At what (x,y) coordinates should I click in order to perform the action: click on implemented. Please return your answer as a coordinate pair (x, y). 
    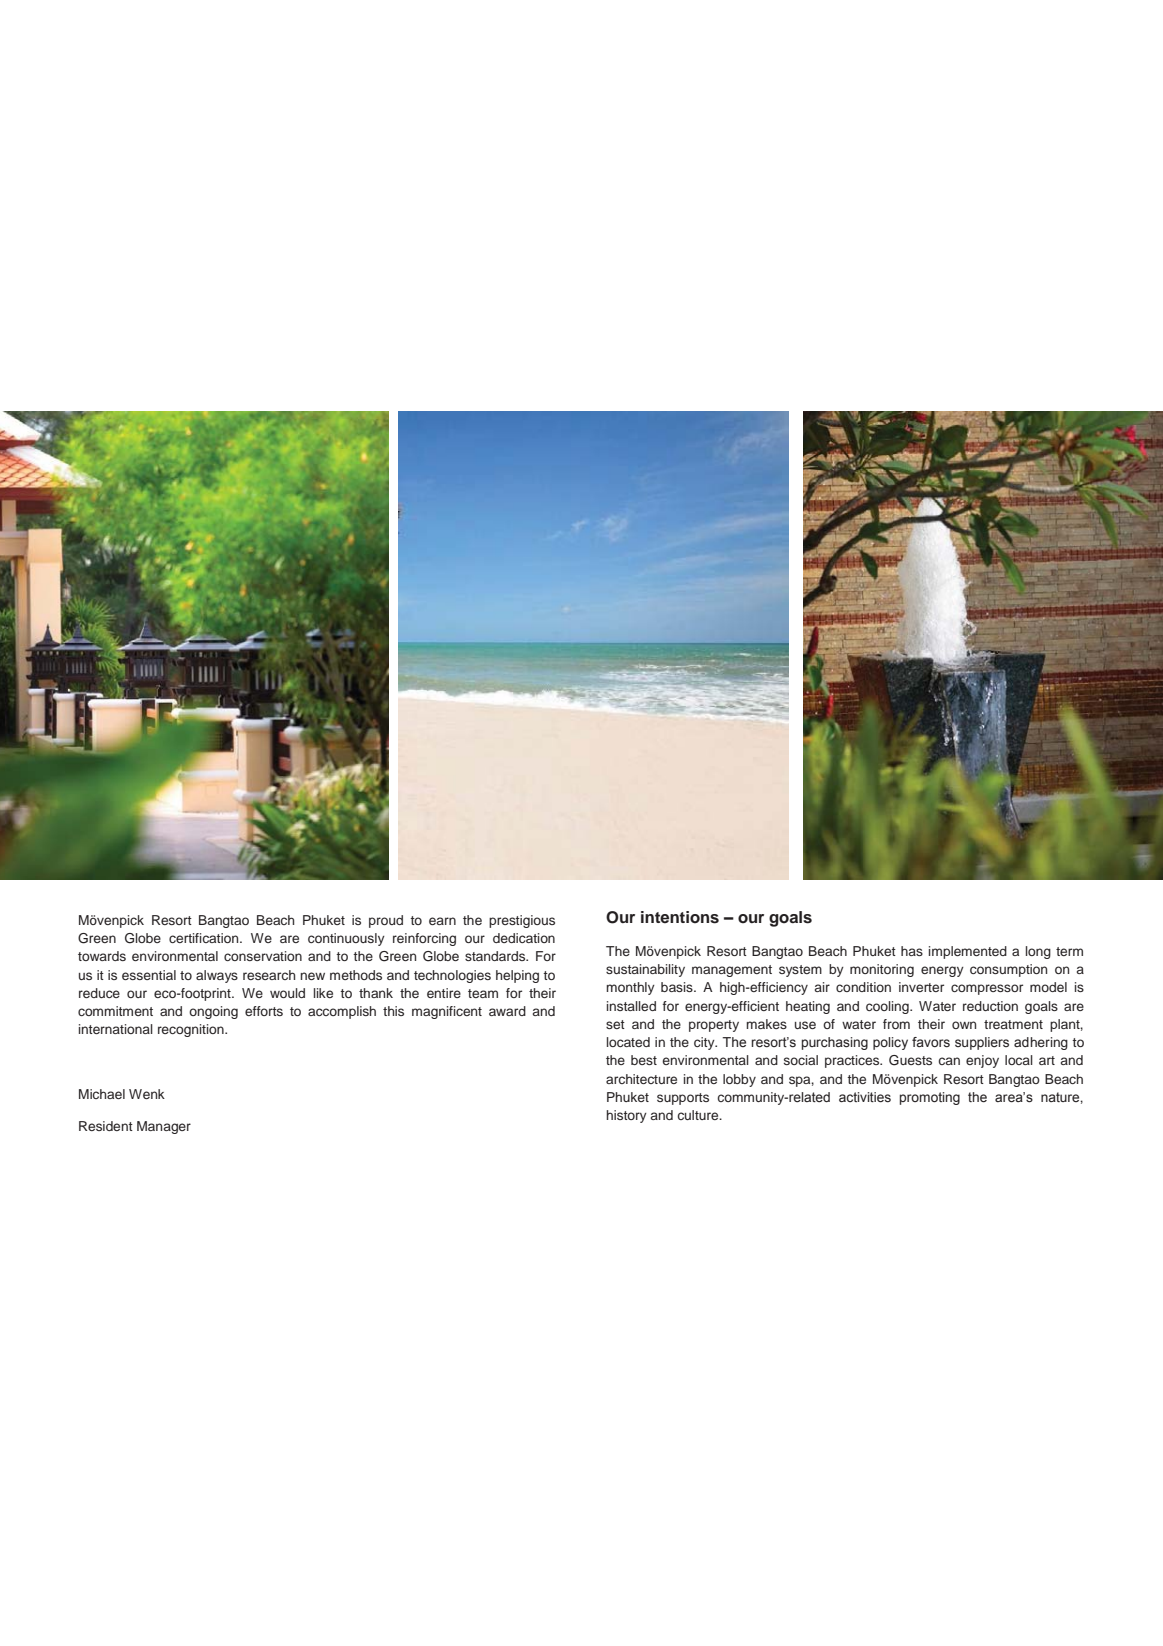
    Looking at the image, I should click on (968, 952).
